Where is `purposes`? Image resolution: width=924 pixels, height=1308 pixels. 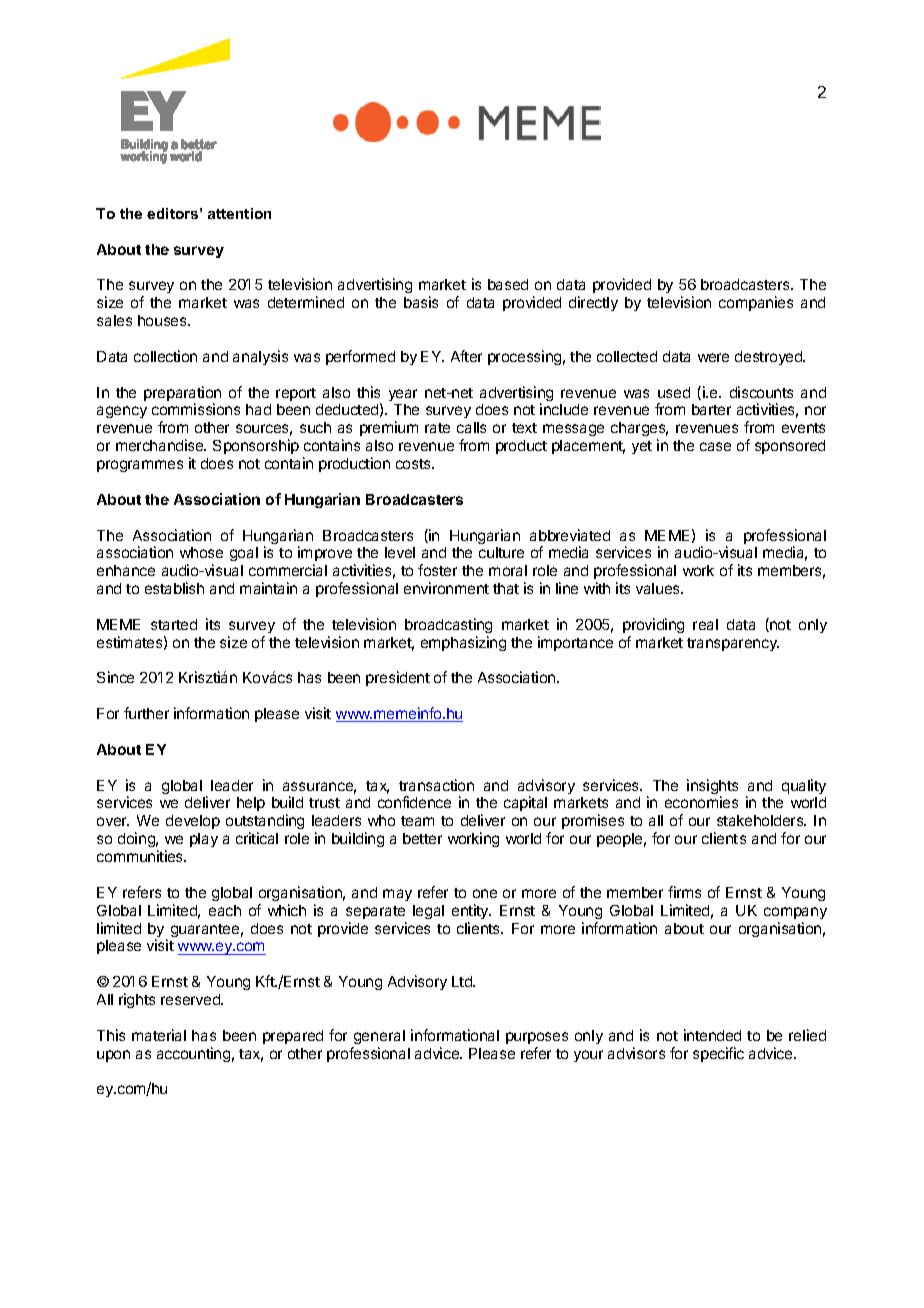 purposes is located at coordinates (537, 1038).
